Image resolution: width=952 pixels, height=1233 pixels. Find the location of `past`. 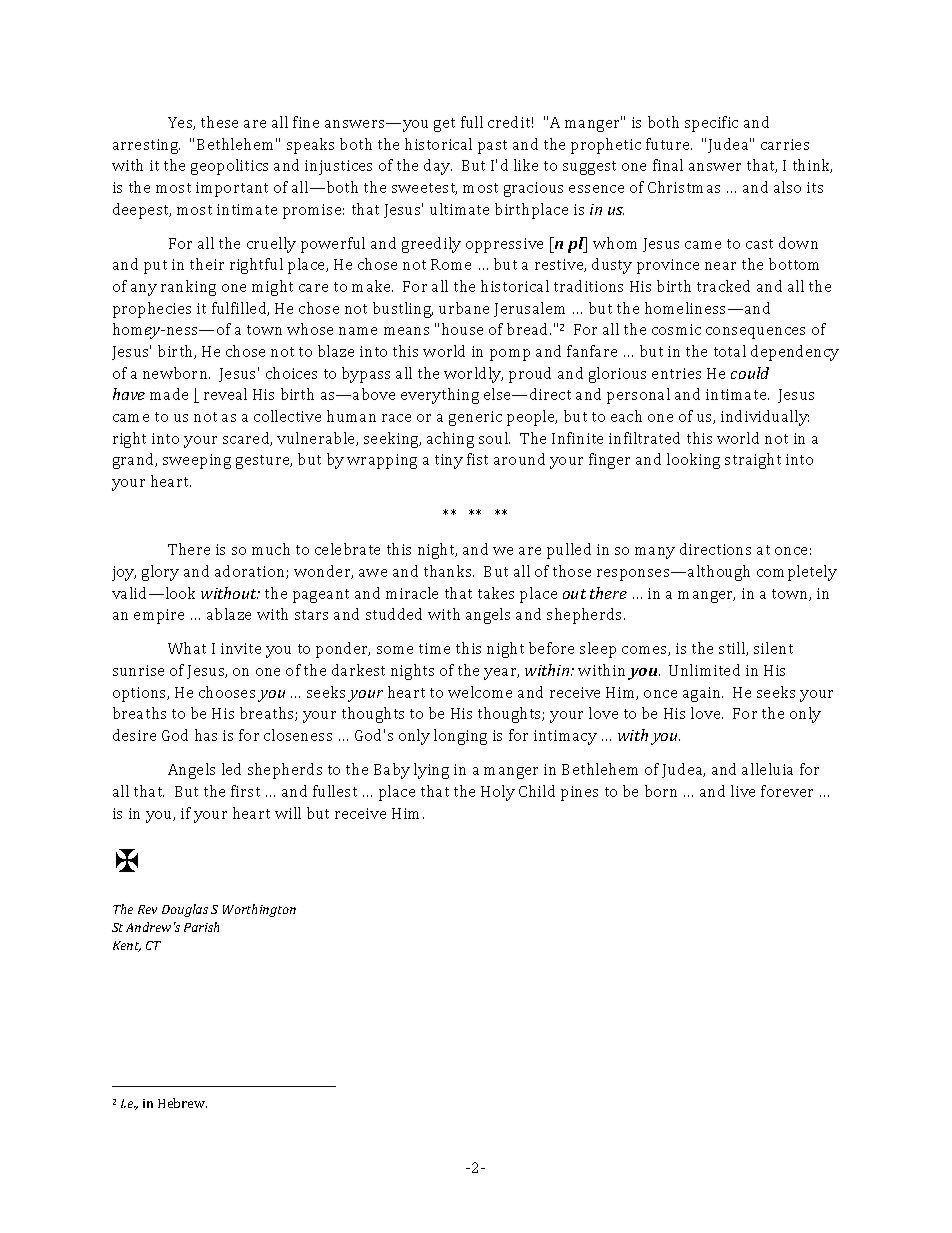

past is located at coordinates (492, 147).
